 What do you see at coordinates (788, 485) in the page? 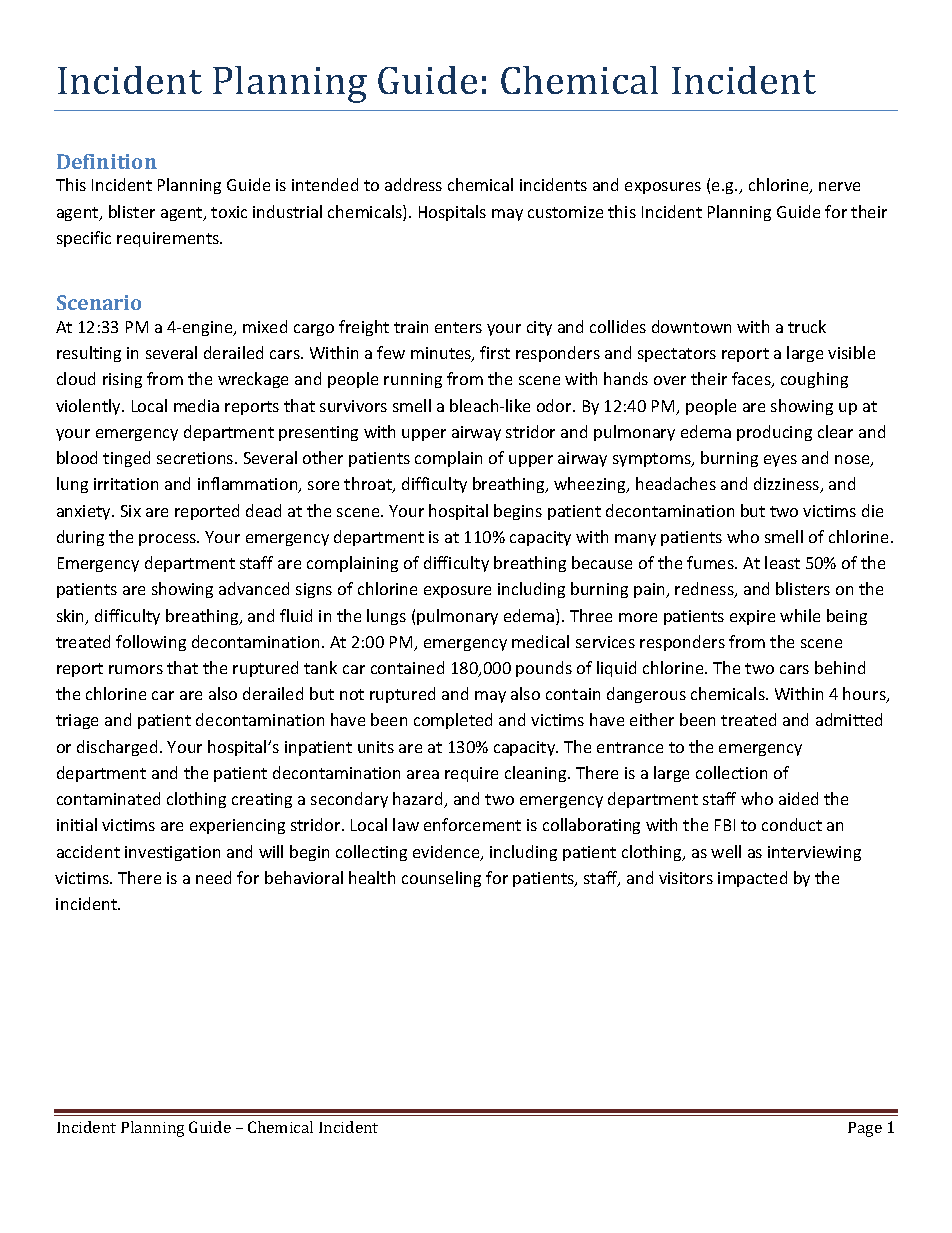
I see `dizziness` at bounding box center [788, 485].
